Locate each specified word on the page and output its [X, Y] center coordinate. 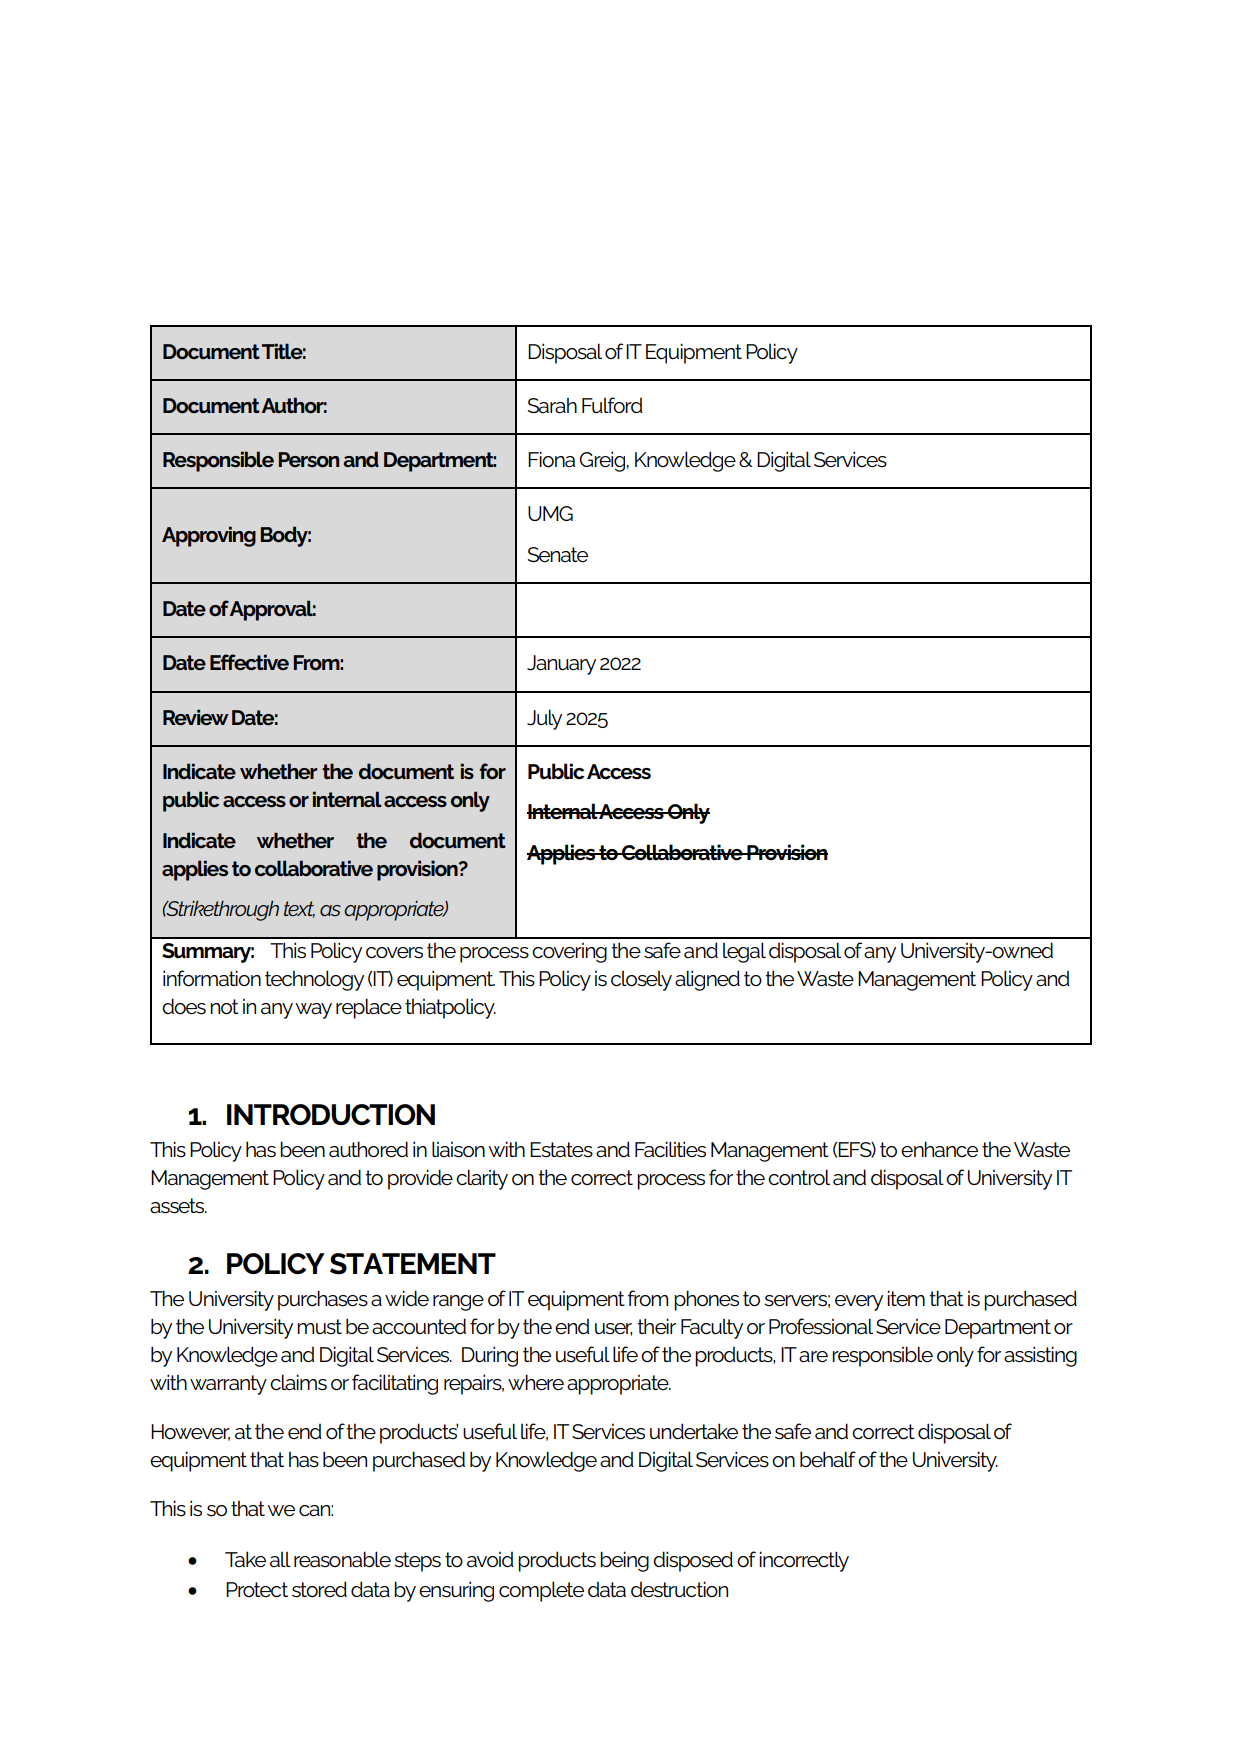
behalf [828, 1459]
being [624, 1561]
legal [744, 952]
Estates [561, 1150]
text [299, 909]
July [544, 719]
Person [308, 459]
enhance [939, 1149]
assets [178, 1206]
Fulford [612, 405]
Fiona [551, 459]
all [280, 1560]
